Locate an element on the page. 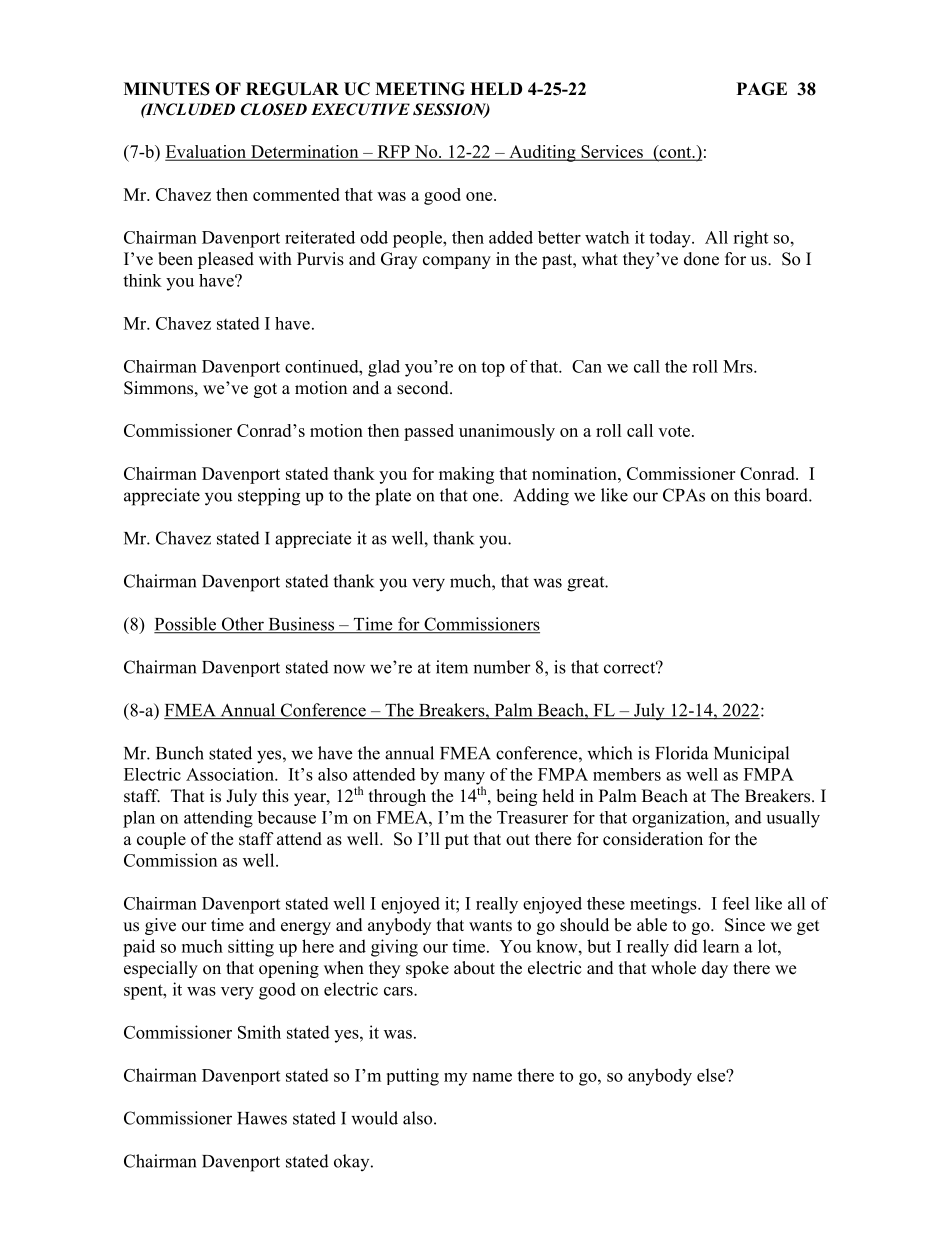 The image size is (952, 1233). Hawes is located at coordinates (262, 1118).
